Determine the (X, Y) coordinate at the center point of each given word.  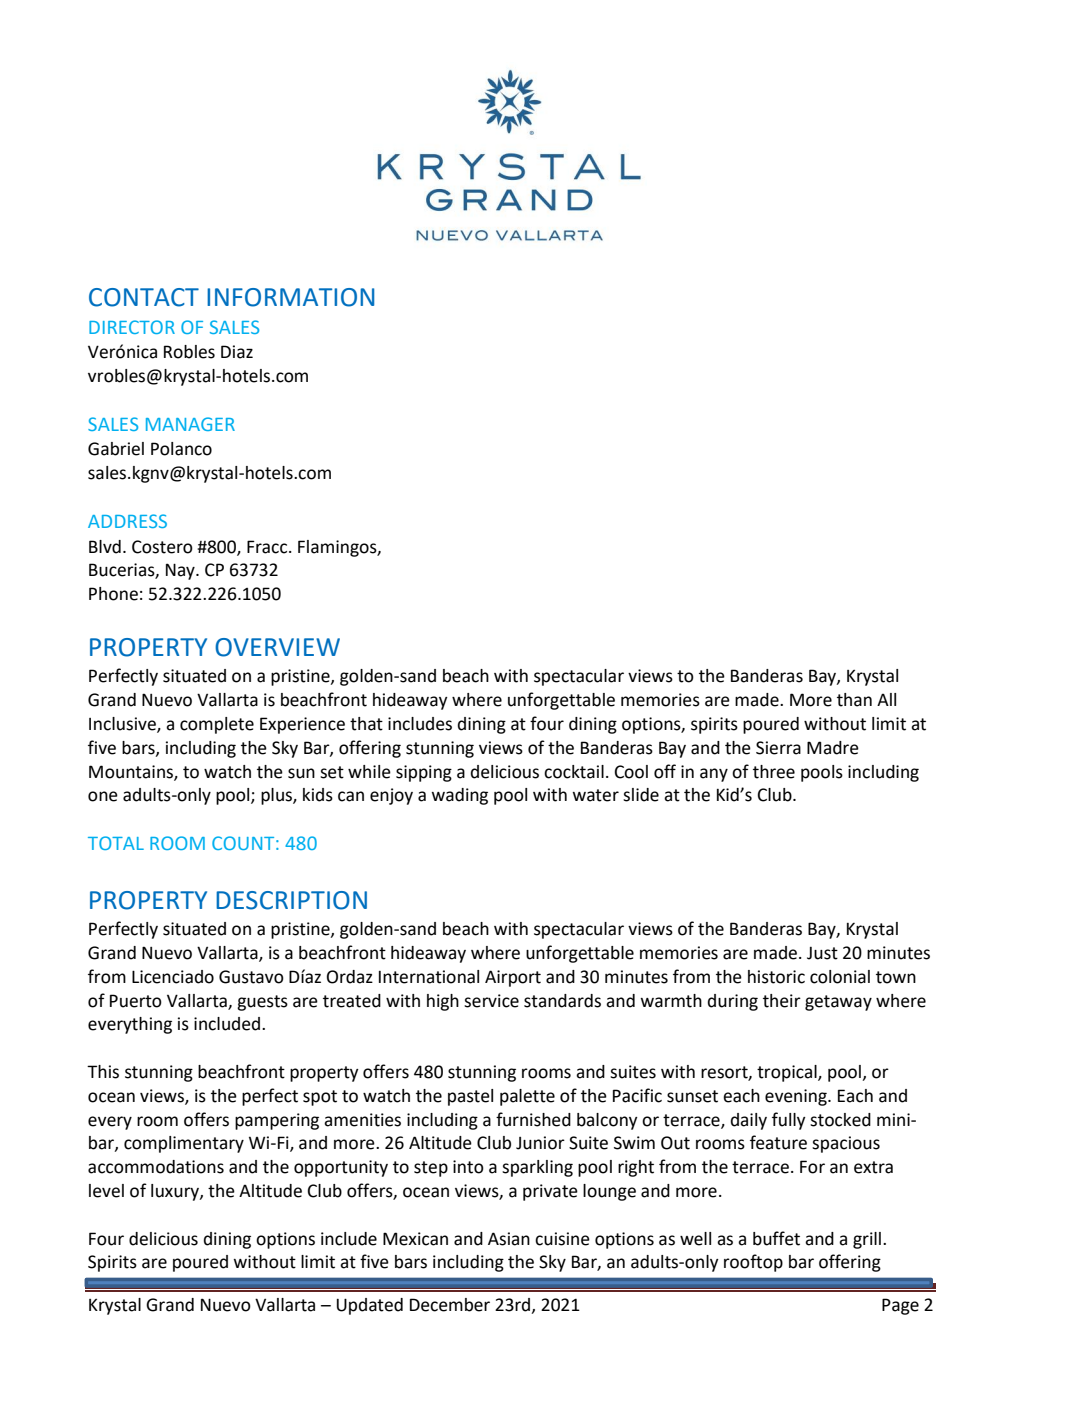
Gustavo (251, 977)
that (366, 724)
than (854, 700)
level (106, 1191)
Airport (513, 978)
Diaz (237, 352)
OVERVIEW (277, 647)
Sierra (778, 748)
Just (822, 953)
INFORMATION (290, 297)
